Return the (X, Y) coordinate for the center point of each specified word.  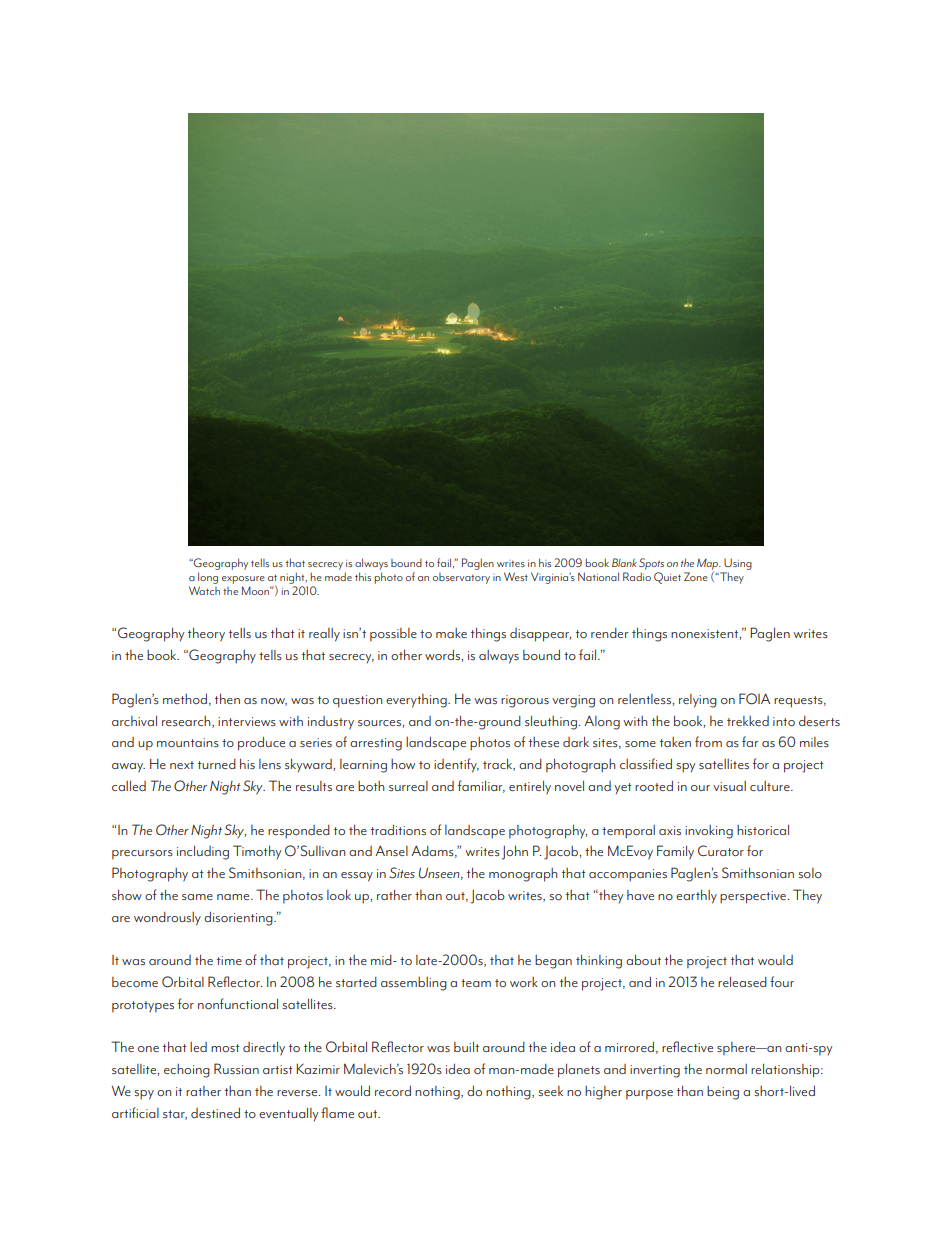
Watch (204, 590)
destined (215, 1113)
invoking (709, 832)
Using (738, 564)
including (203, 852)
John (515, 852)
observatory (461, 578)
